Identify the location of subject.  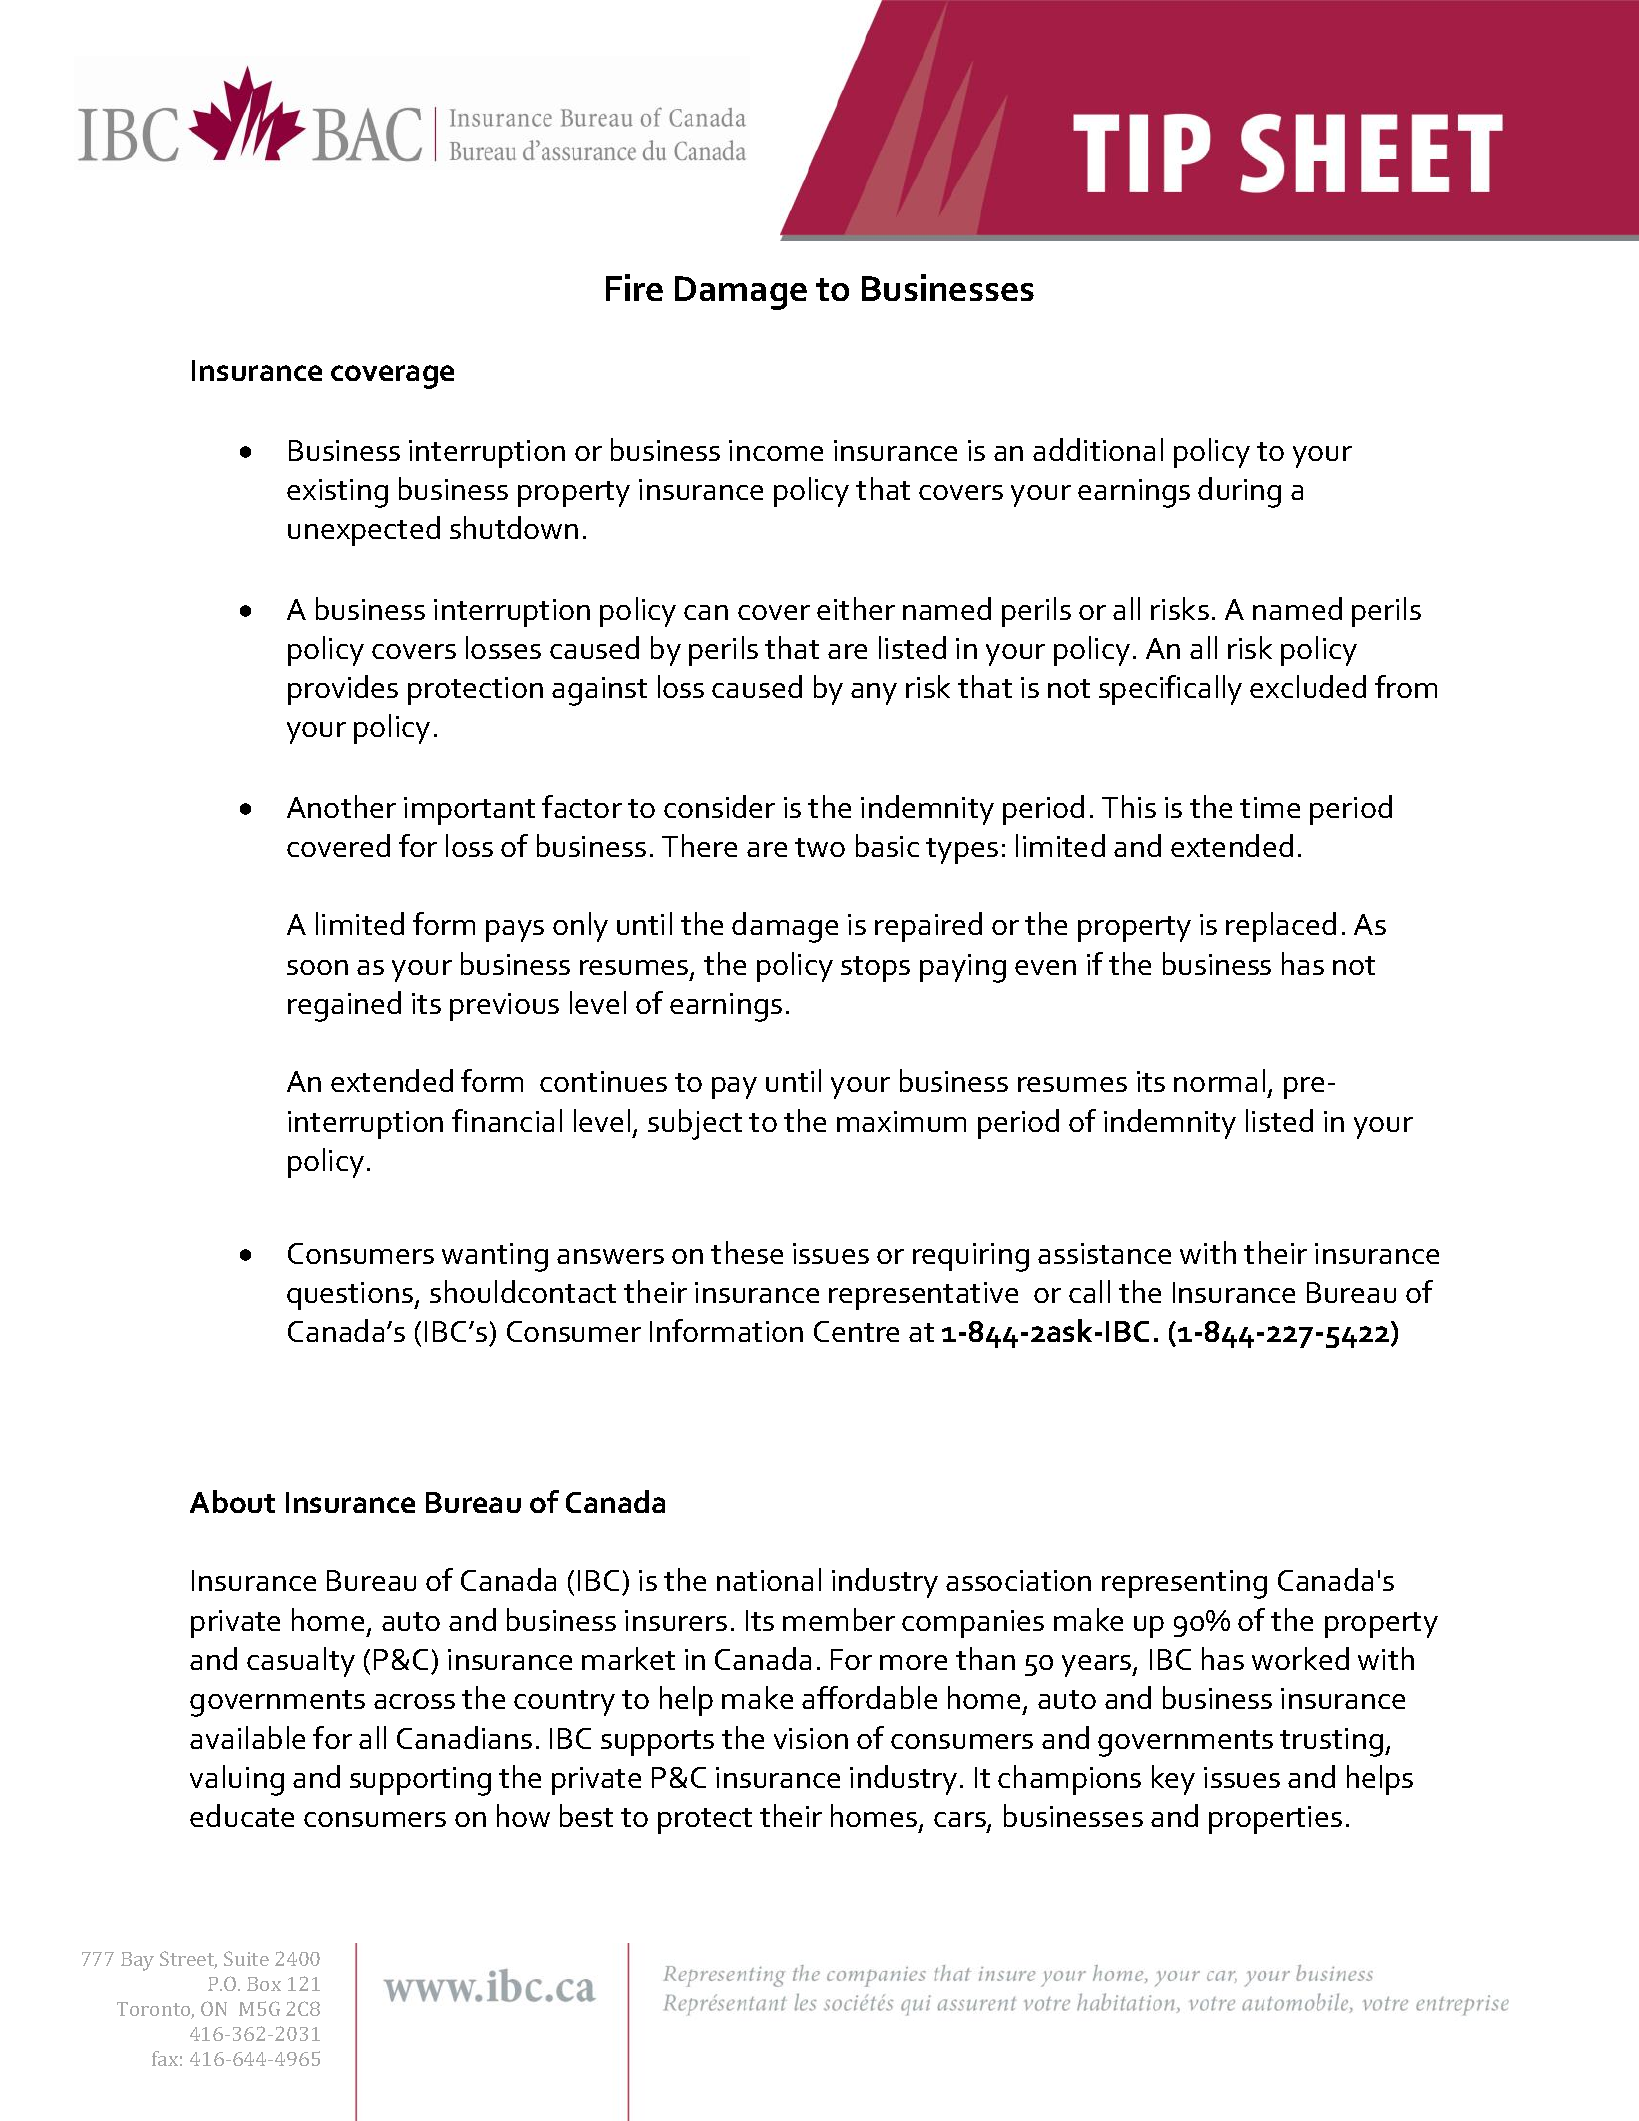
(695, 1124).
